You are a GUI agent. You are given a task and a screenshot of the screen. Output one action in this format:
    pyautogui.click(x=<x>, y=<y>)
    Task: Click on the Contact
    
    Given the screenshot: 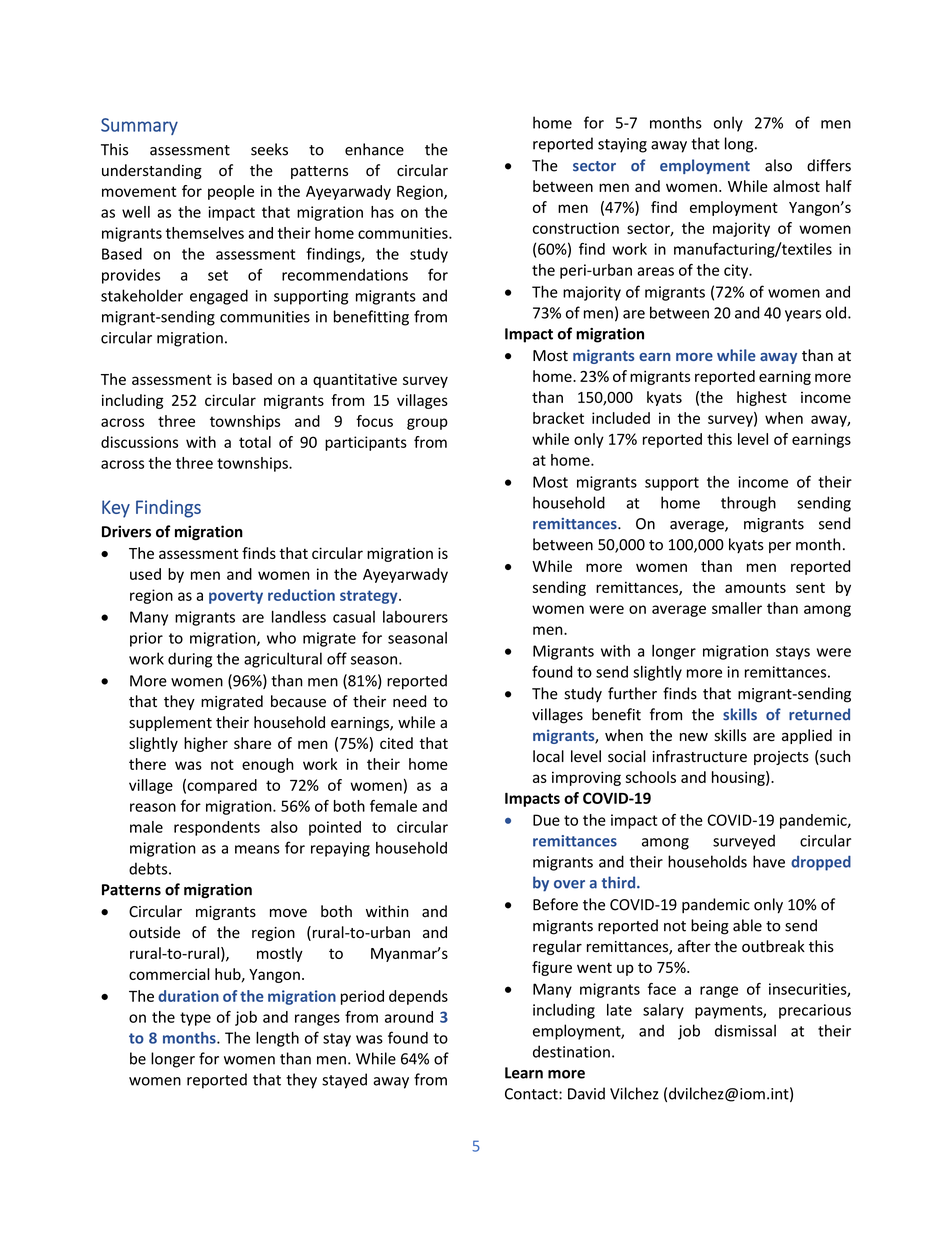 What is the action you would take?
    pyautogui.click(x=532, y=1094)
